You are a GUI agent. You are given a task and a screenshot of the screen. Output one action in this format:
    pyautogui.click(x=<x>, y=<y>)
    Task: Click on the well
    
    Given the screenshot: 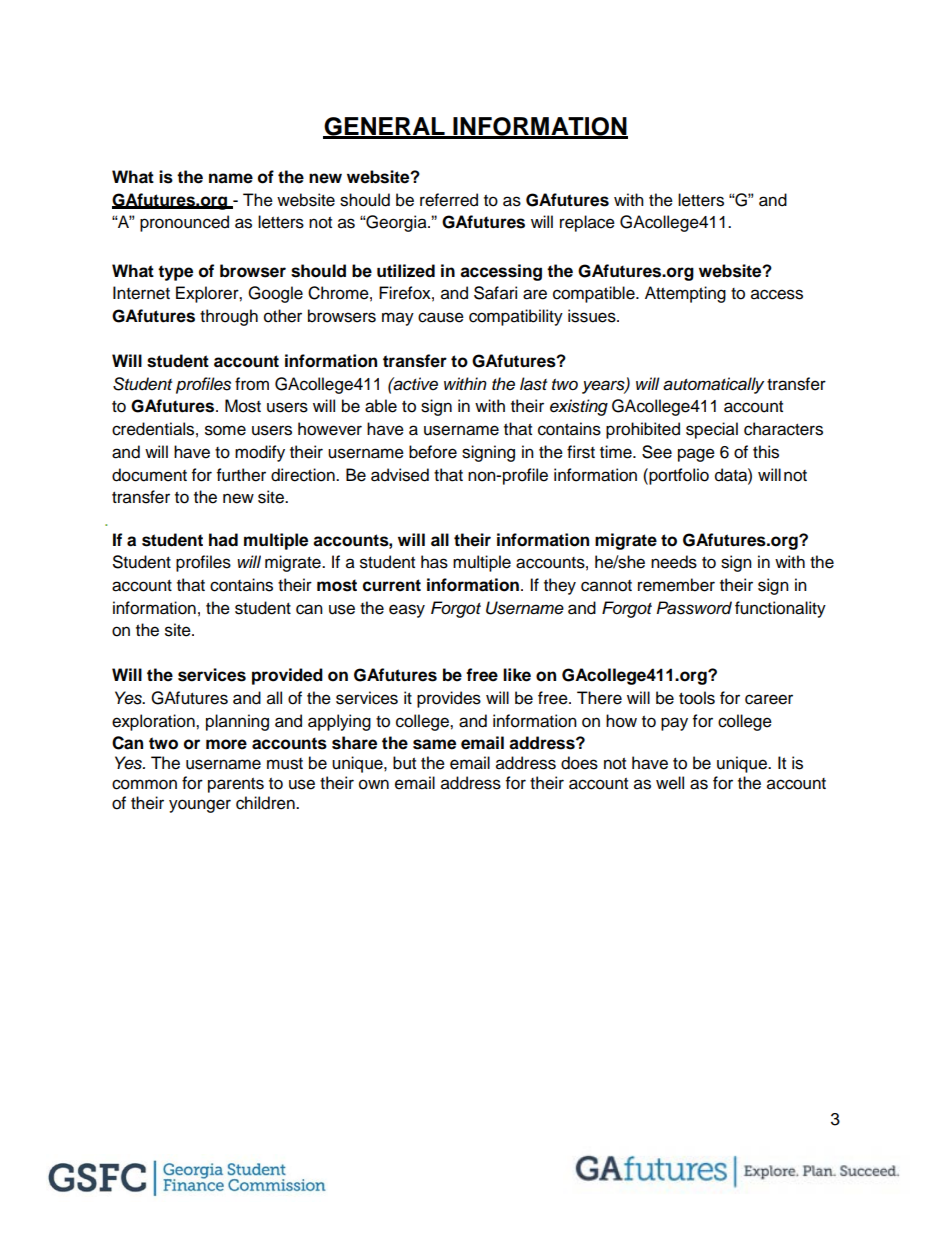 What is the action you would take?
    pyautogui.click(x=670, y=783)
